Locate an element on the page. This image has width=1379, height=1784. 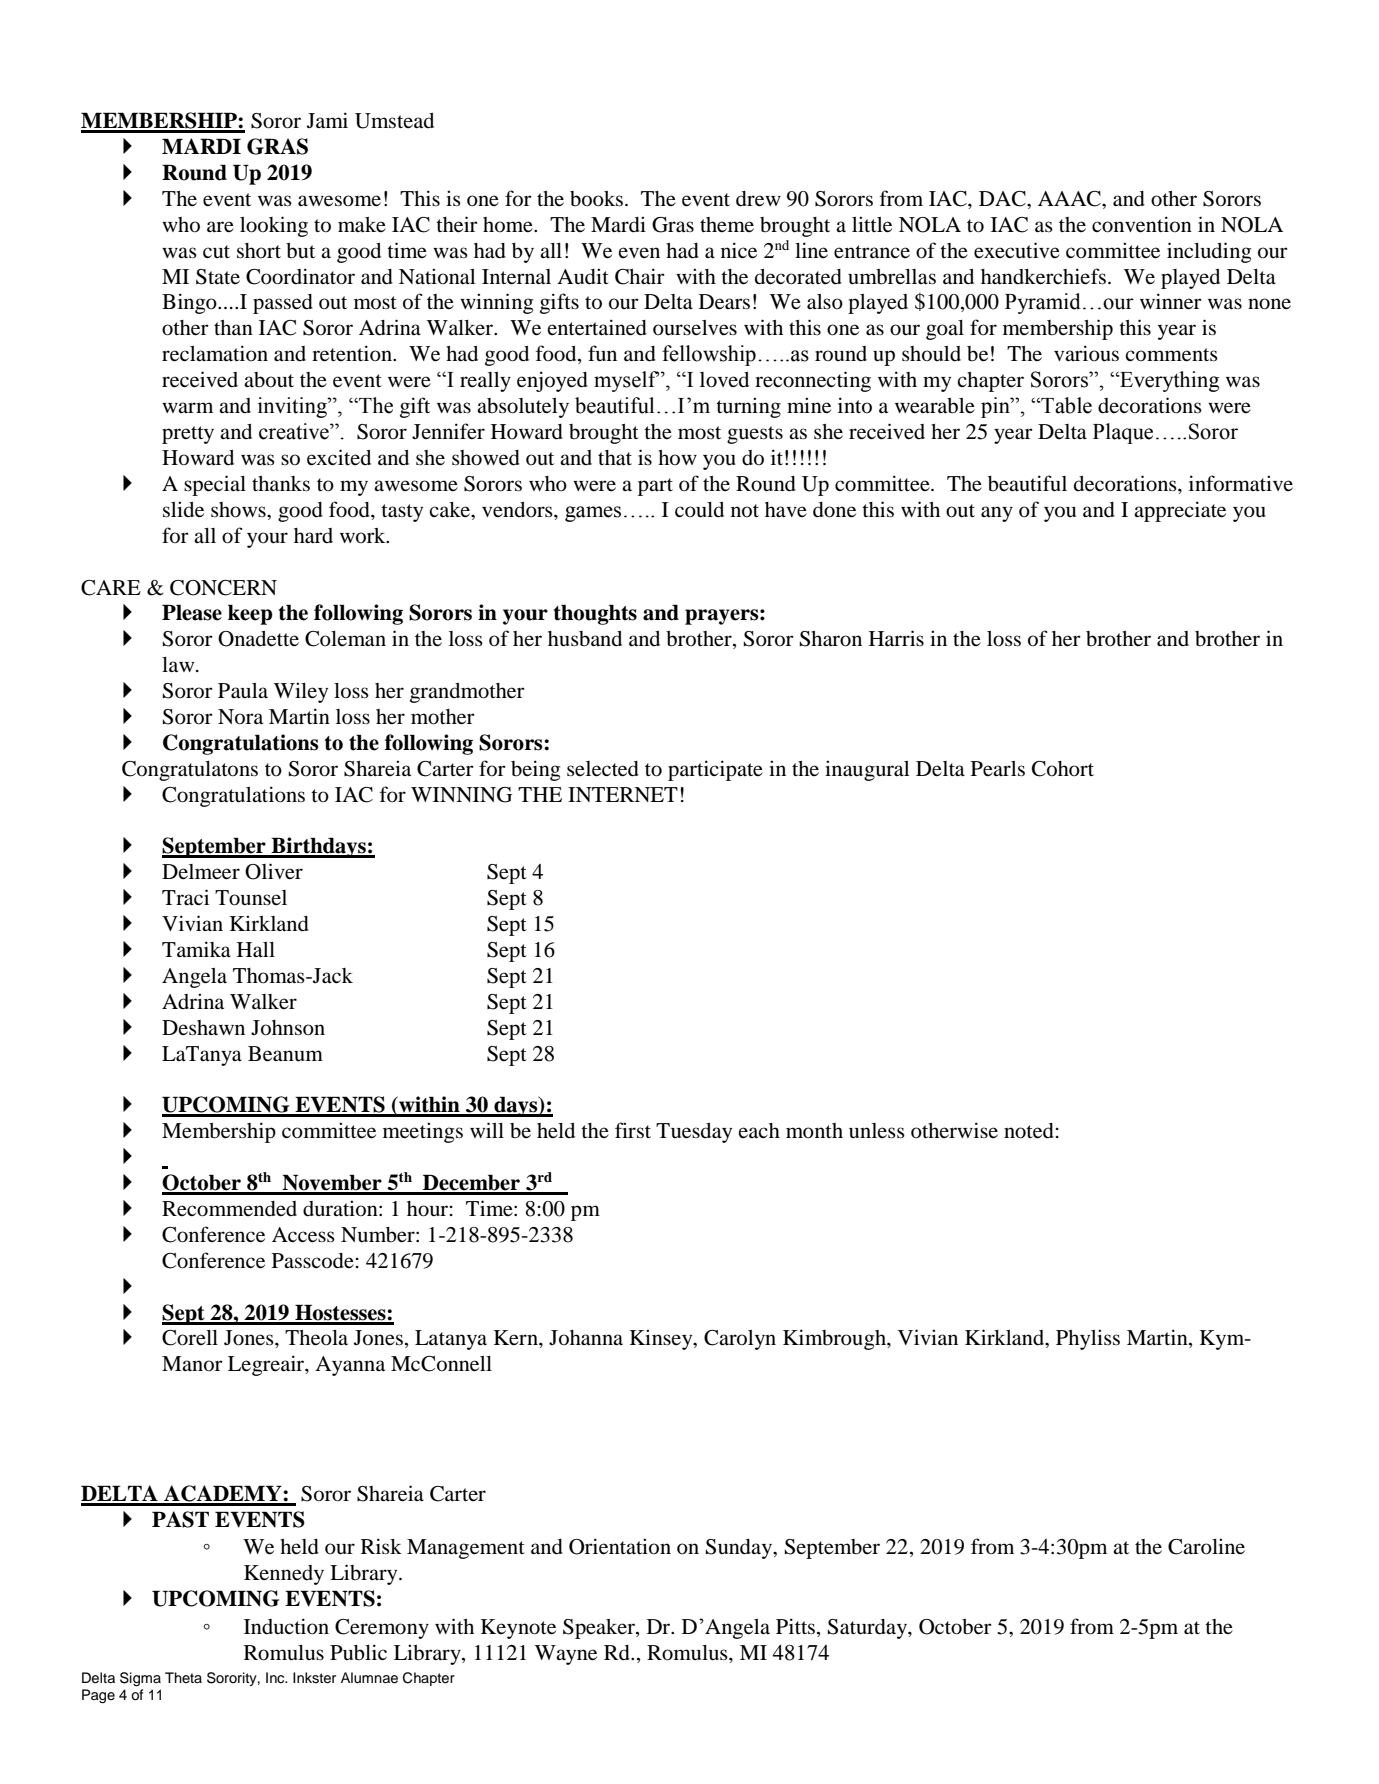
Carolyn is located at coordinates (740, 1340).
